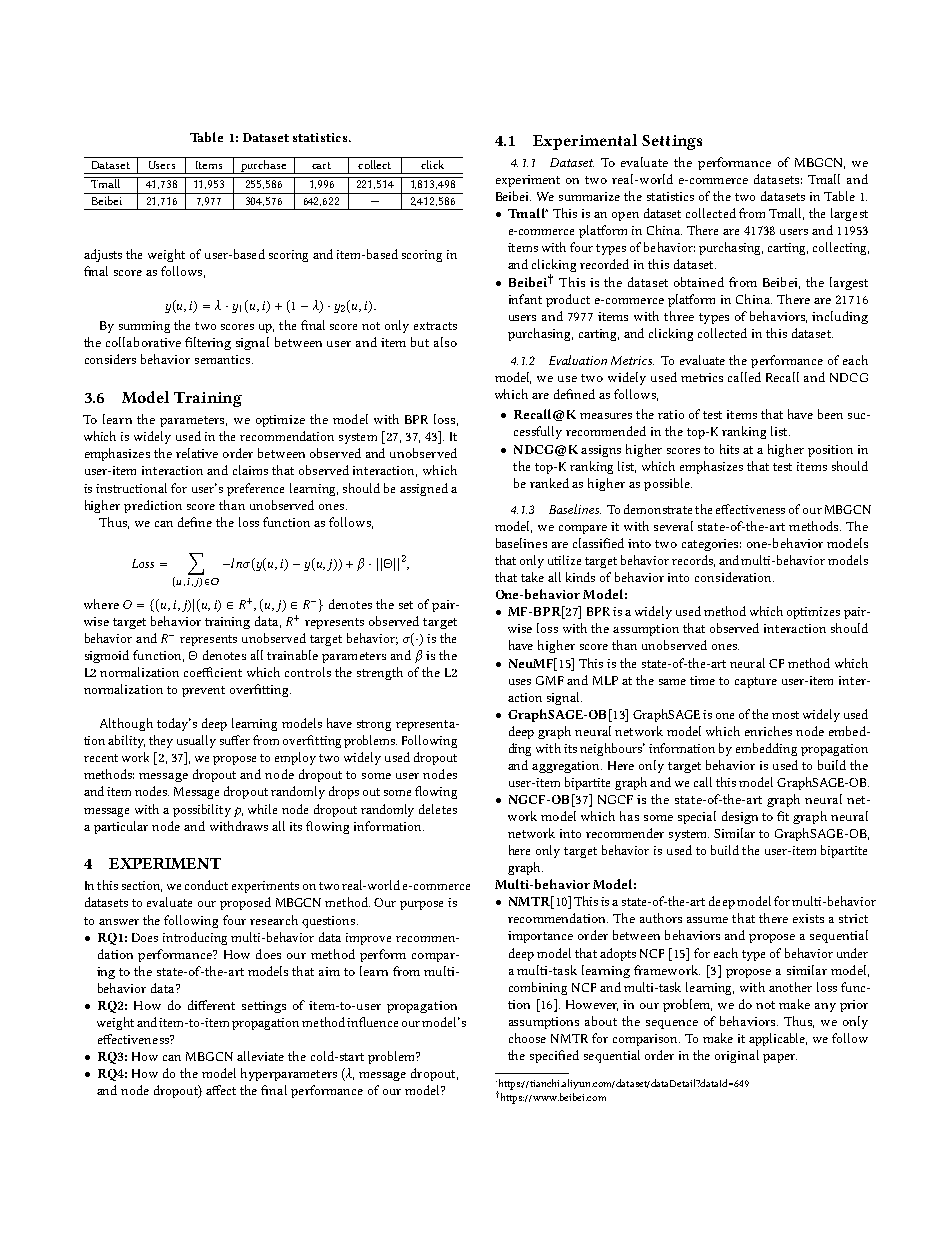  I want to click on also, so click(445, 342).
